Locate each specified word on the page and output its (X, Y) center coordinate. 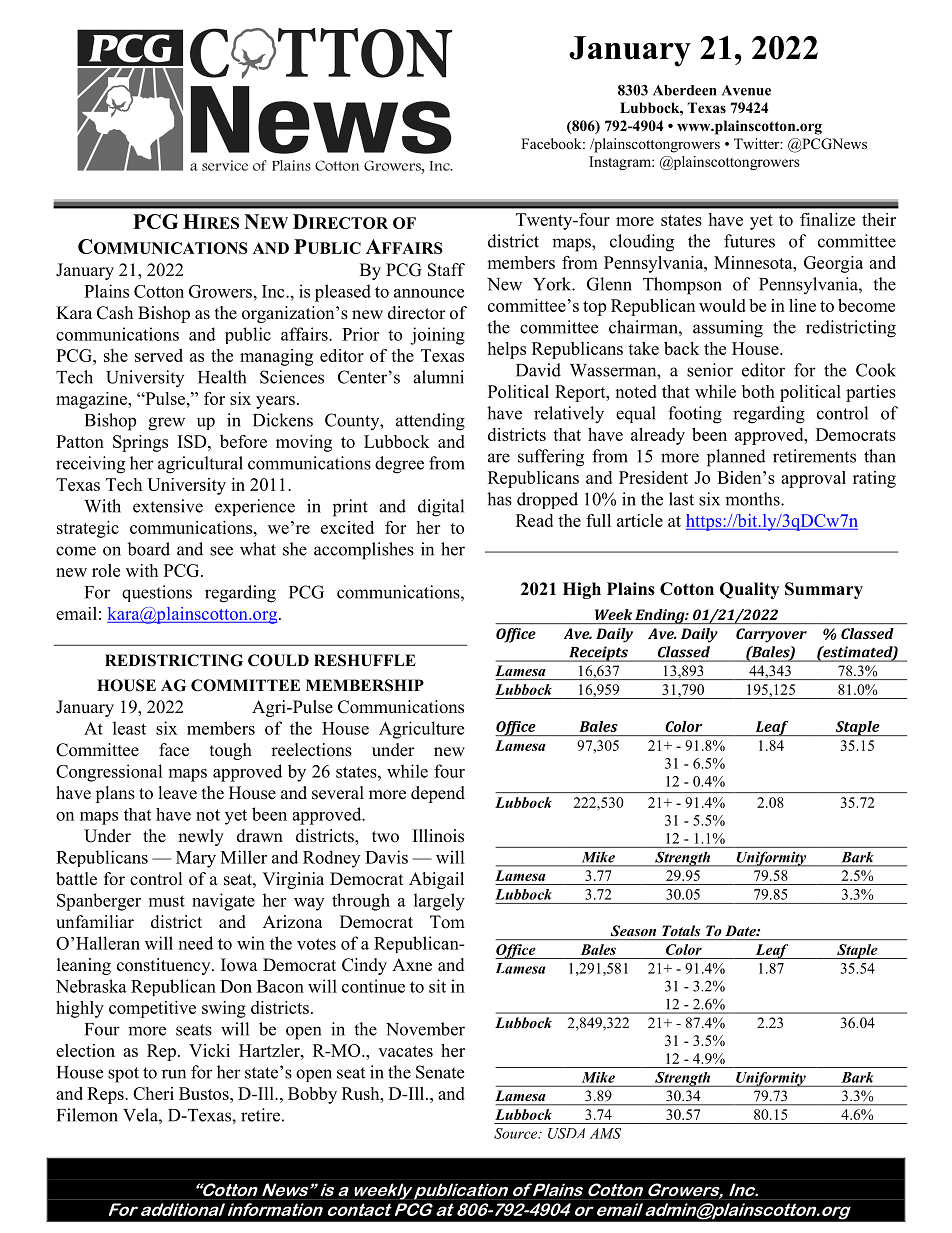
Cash (115, 313)
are (499, 458)
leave (178, 793)
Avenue (746, 90)
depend (438, 794)
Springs (140, 443)
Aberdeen (684, 90)
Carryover (771, 635)
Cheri (153, 1093)
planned (736, 458)
